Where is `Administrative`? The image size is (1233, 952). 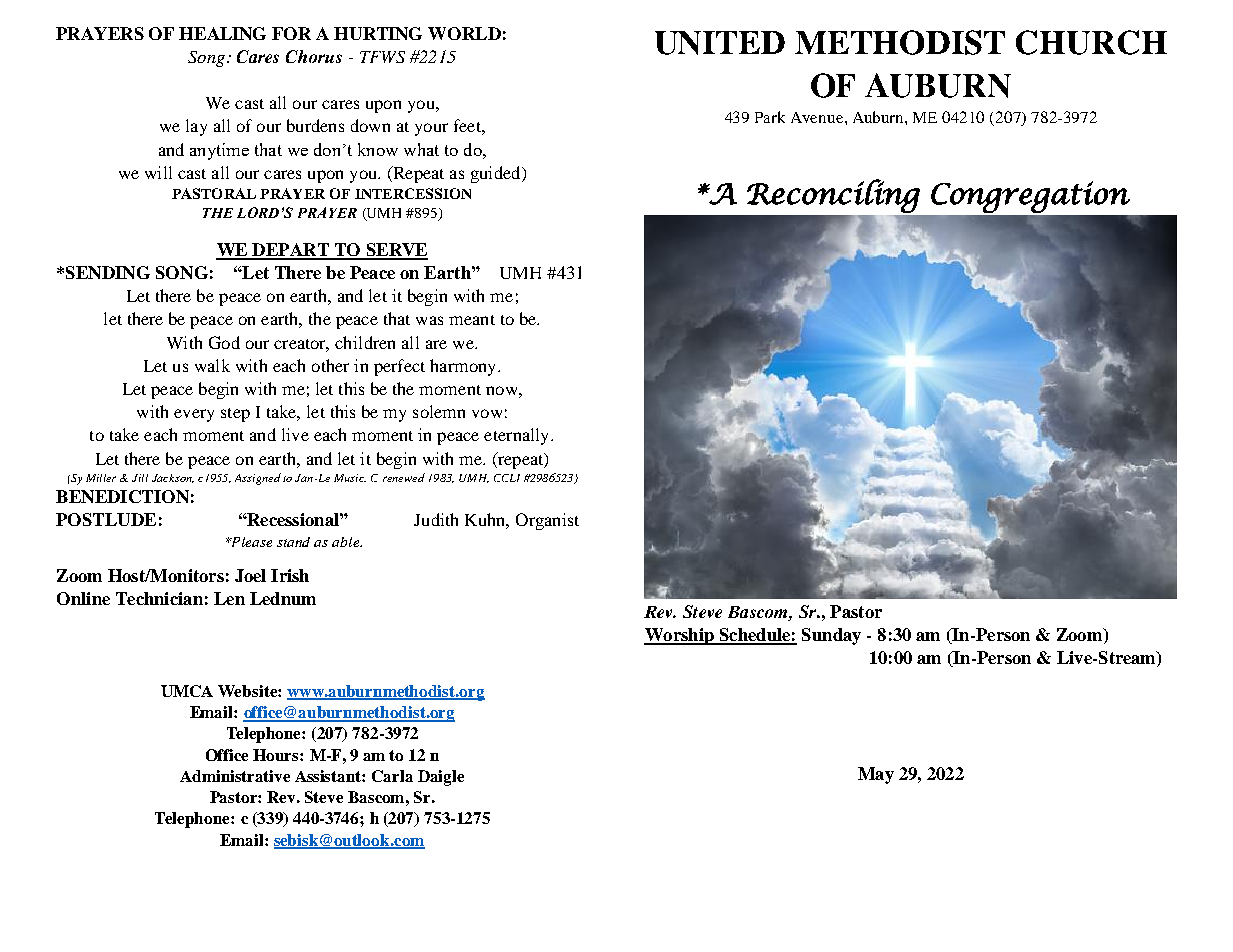 Administrative is located at coordinates (235, 776).
